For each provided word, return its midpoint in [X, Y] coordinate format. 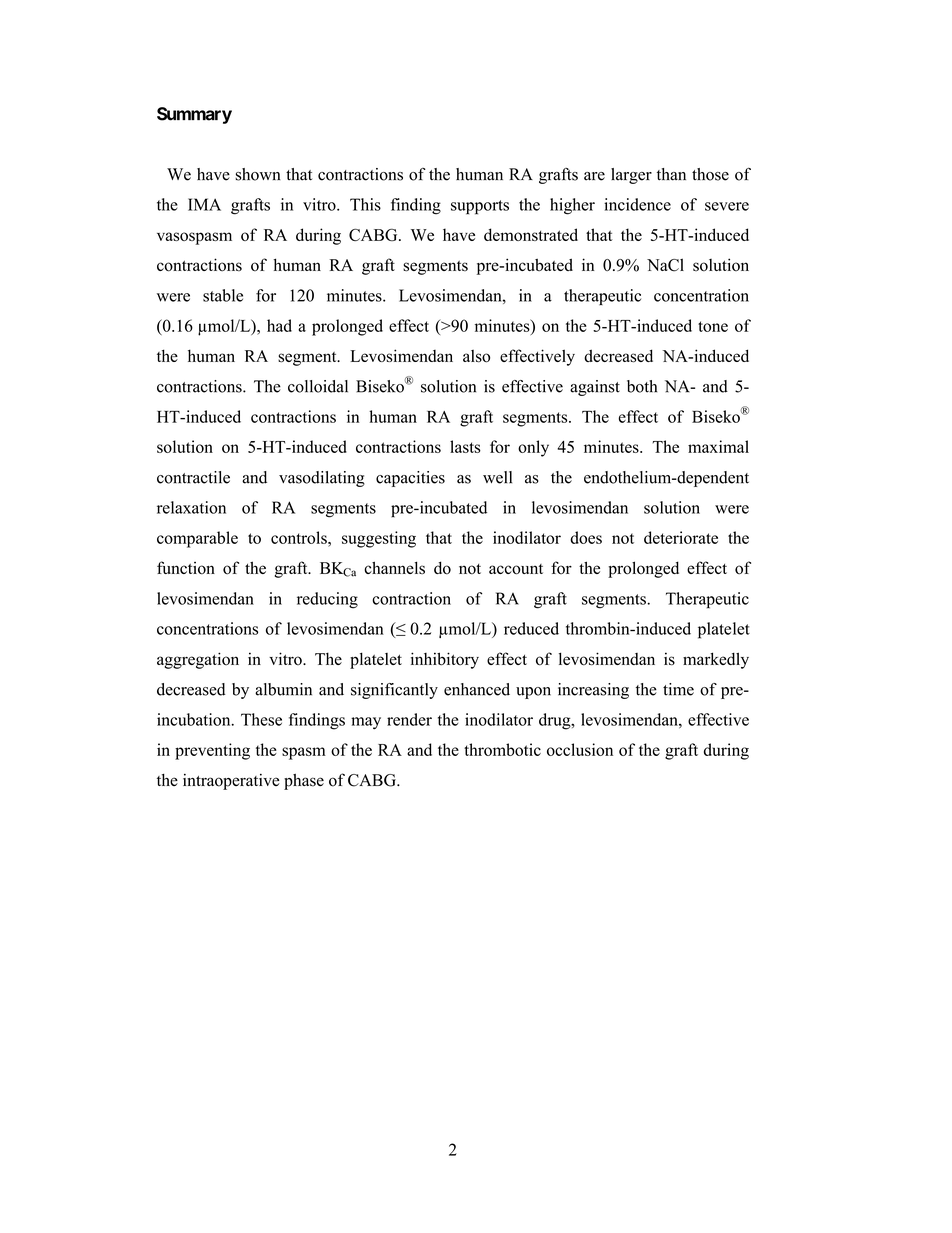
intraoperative [231, 782]
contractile [193, 477]
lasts [465, 446]
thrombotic [502, 749]
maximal [718, 446]
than [671, 174]
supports [480, 207]
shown [257, 174]
